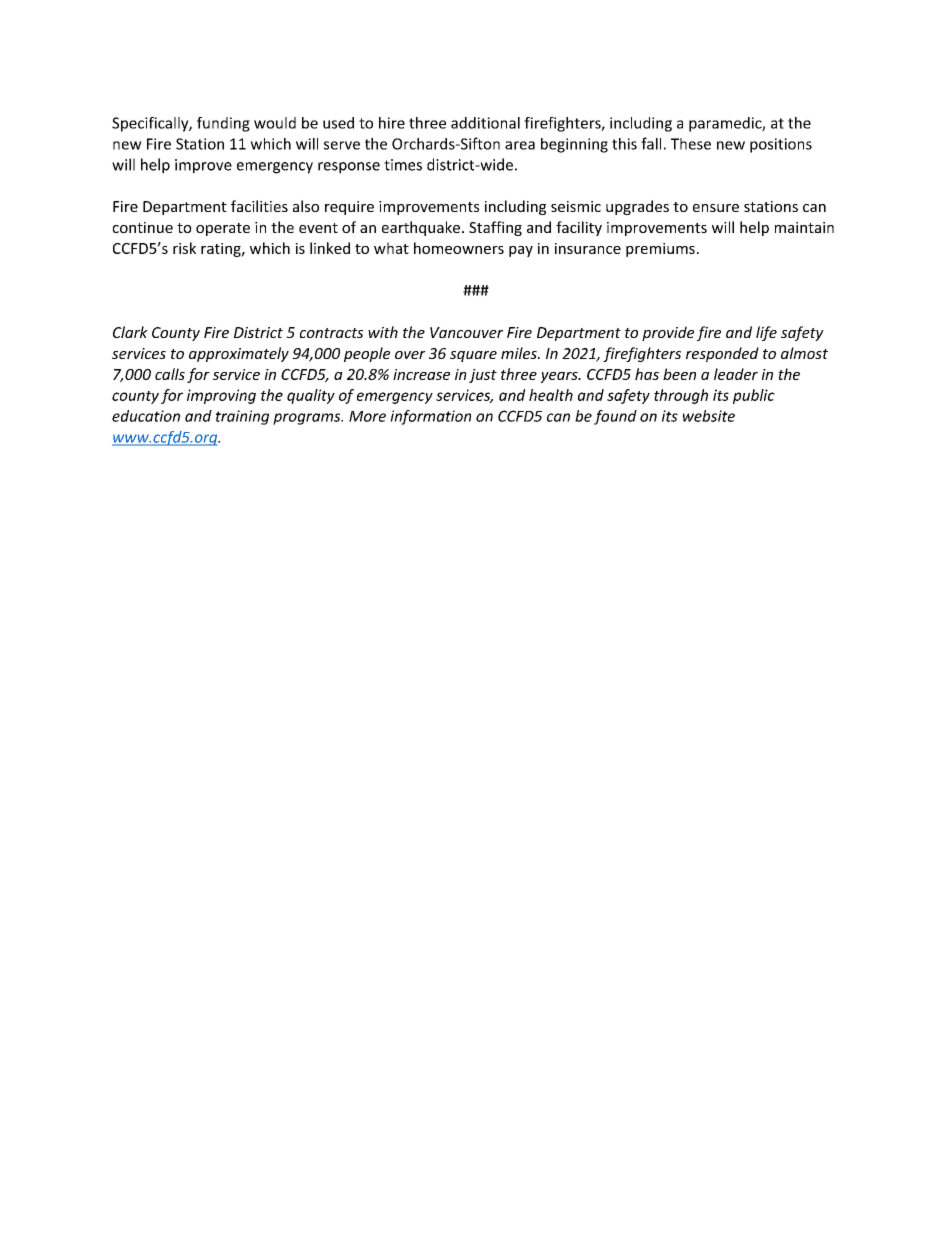  Describe the element at coordinates (430, 417) in the document. I see `information` at that location.
